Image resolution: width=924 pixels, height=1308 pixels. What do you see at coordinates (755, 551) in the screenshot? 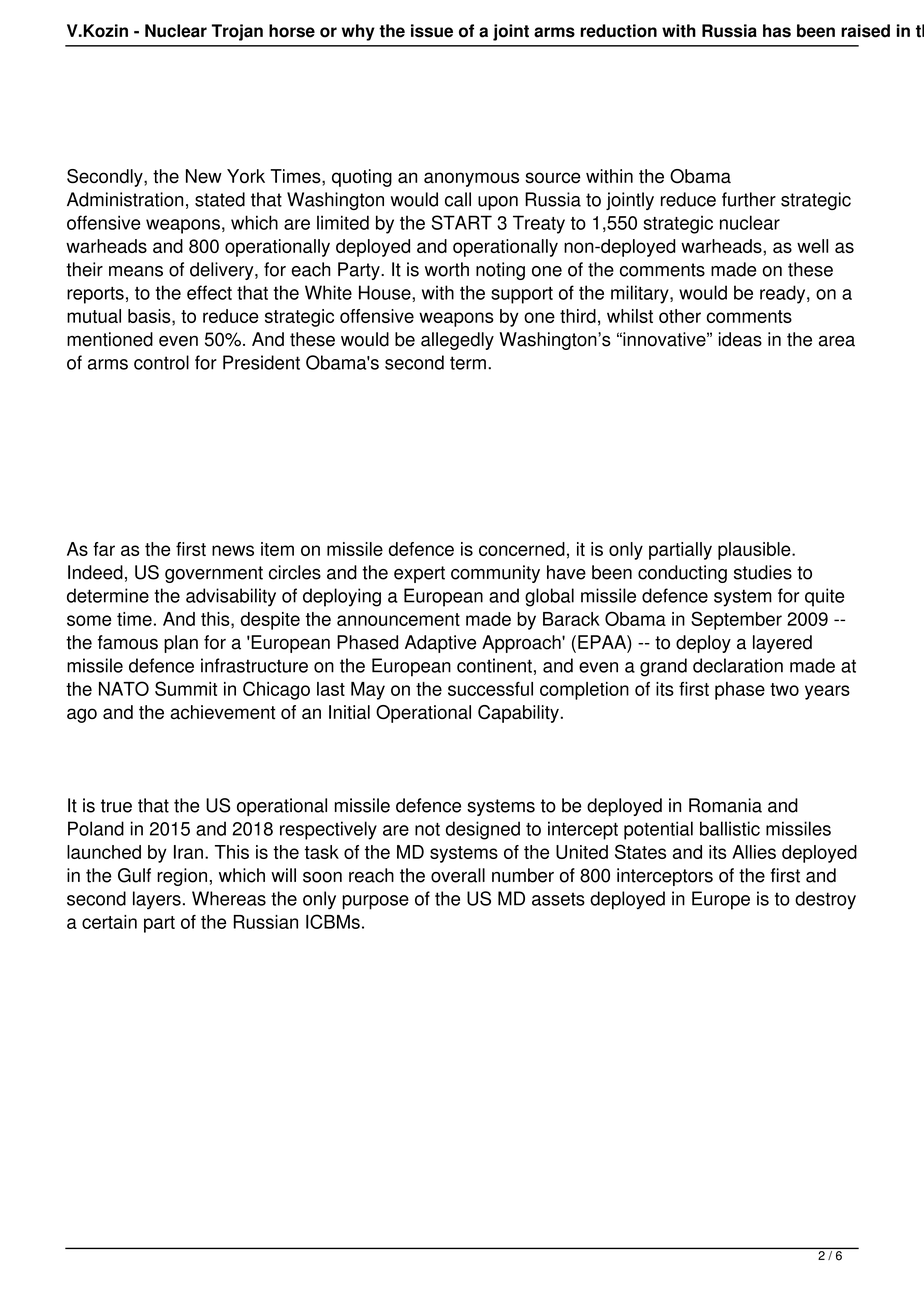
I see `plausible` at bounding box center [755, 551].
